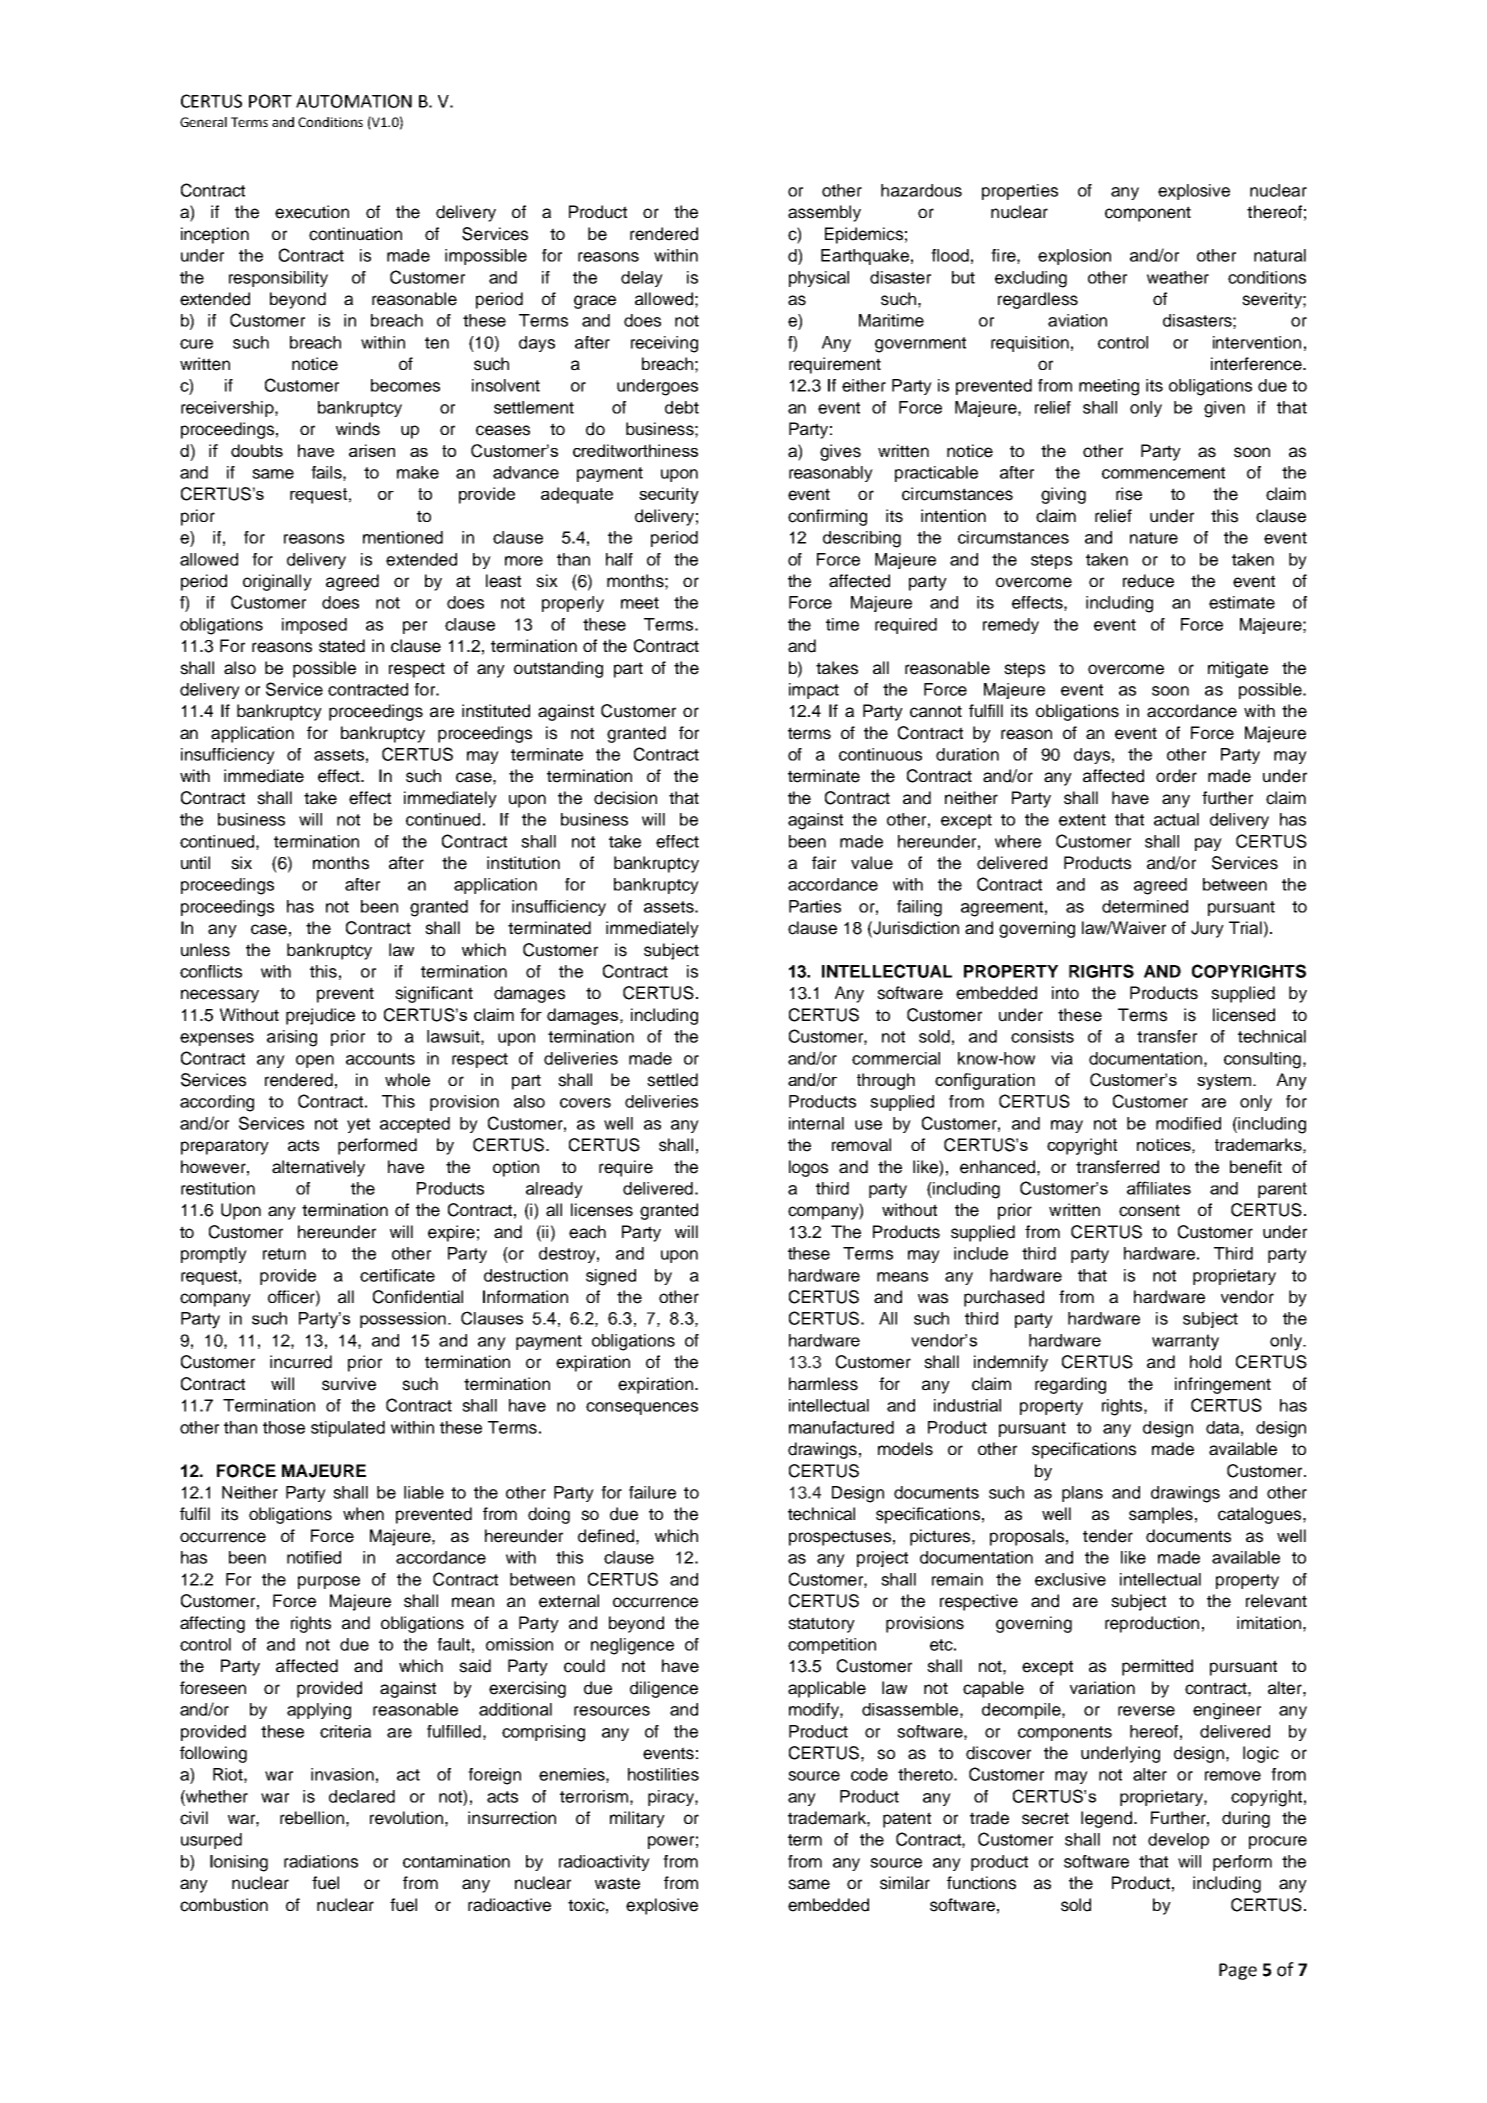 The height and width of the document is (2103, 1487). Describe the element at coordinates (312, 212) in the document. I see `execution` at that location.
